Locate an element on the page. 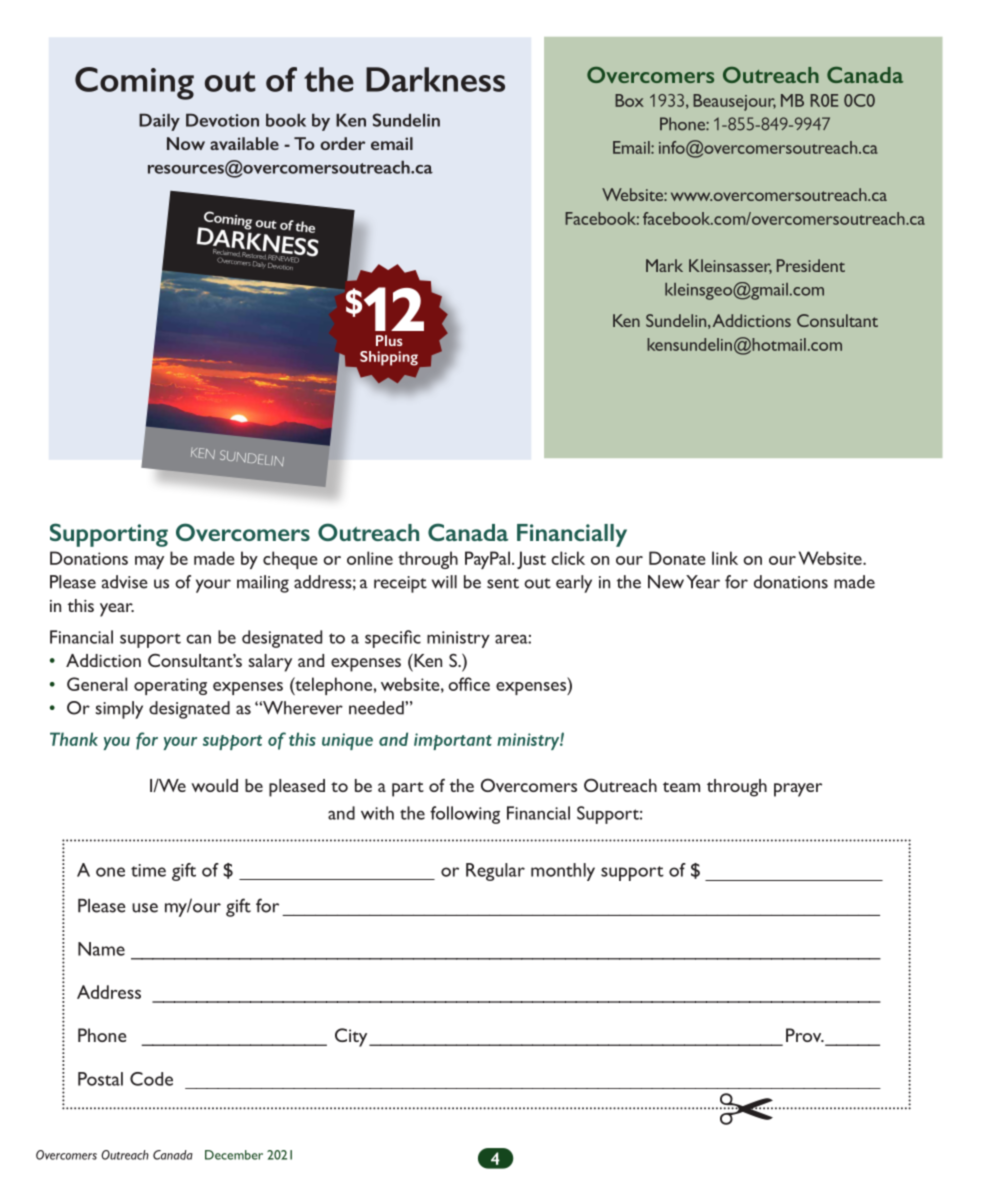 The width and height of the image is (991, 1204). monthly is located at coordinates (563, 872).
